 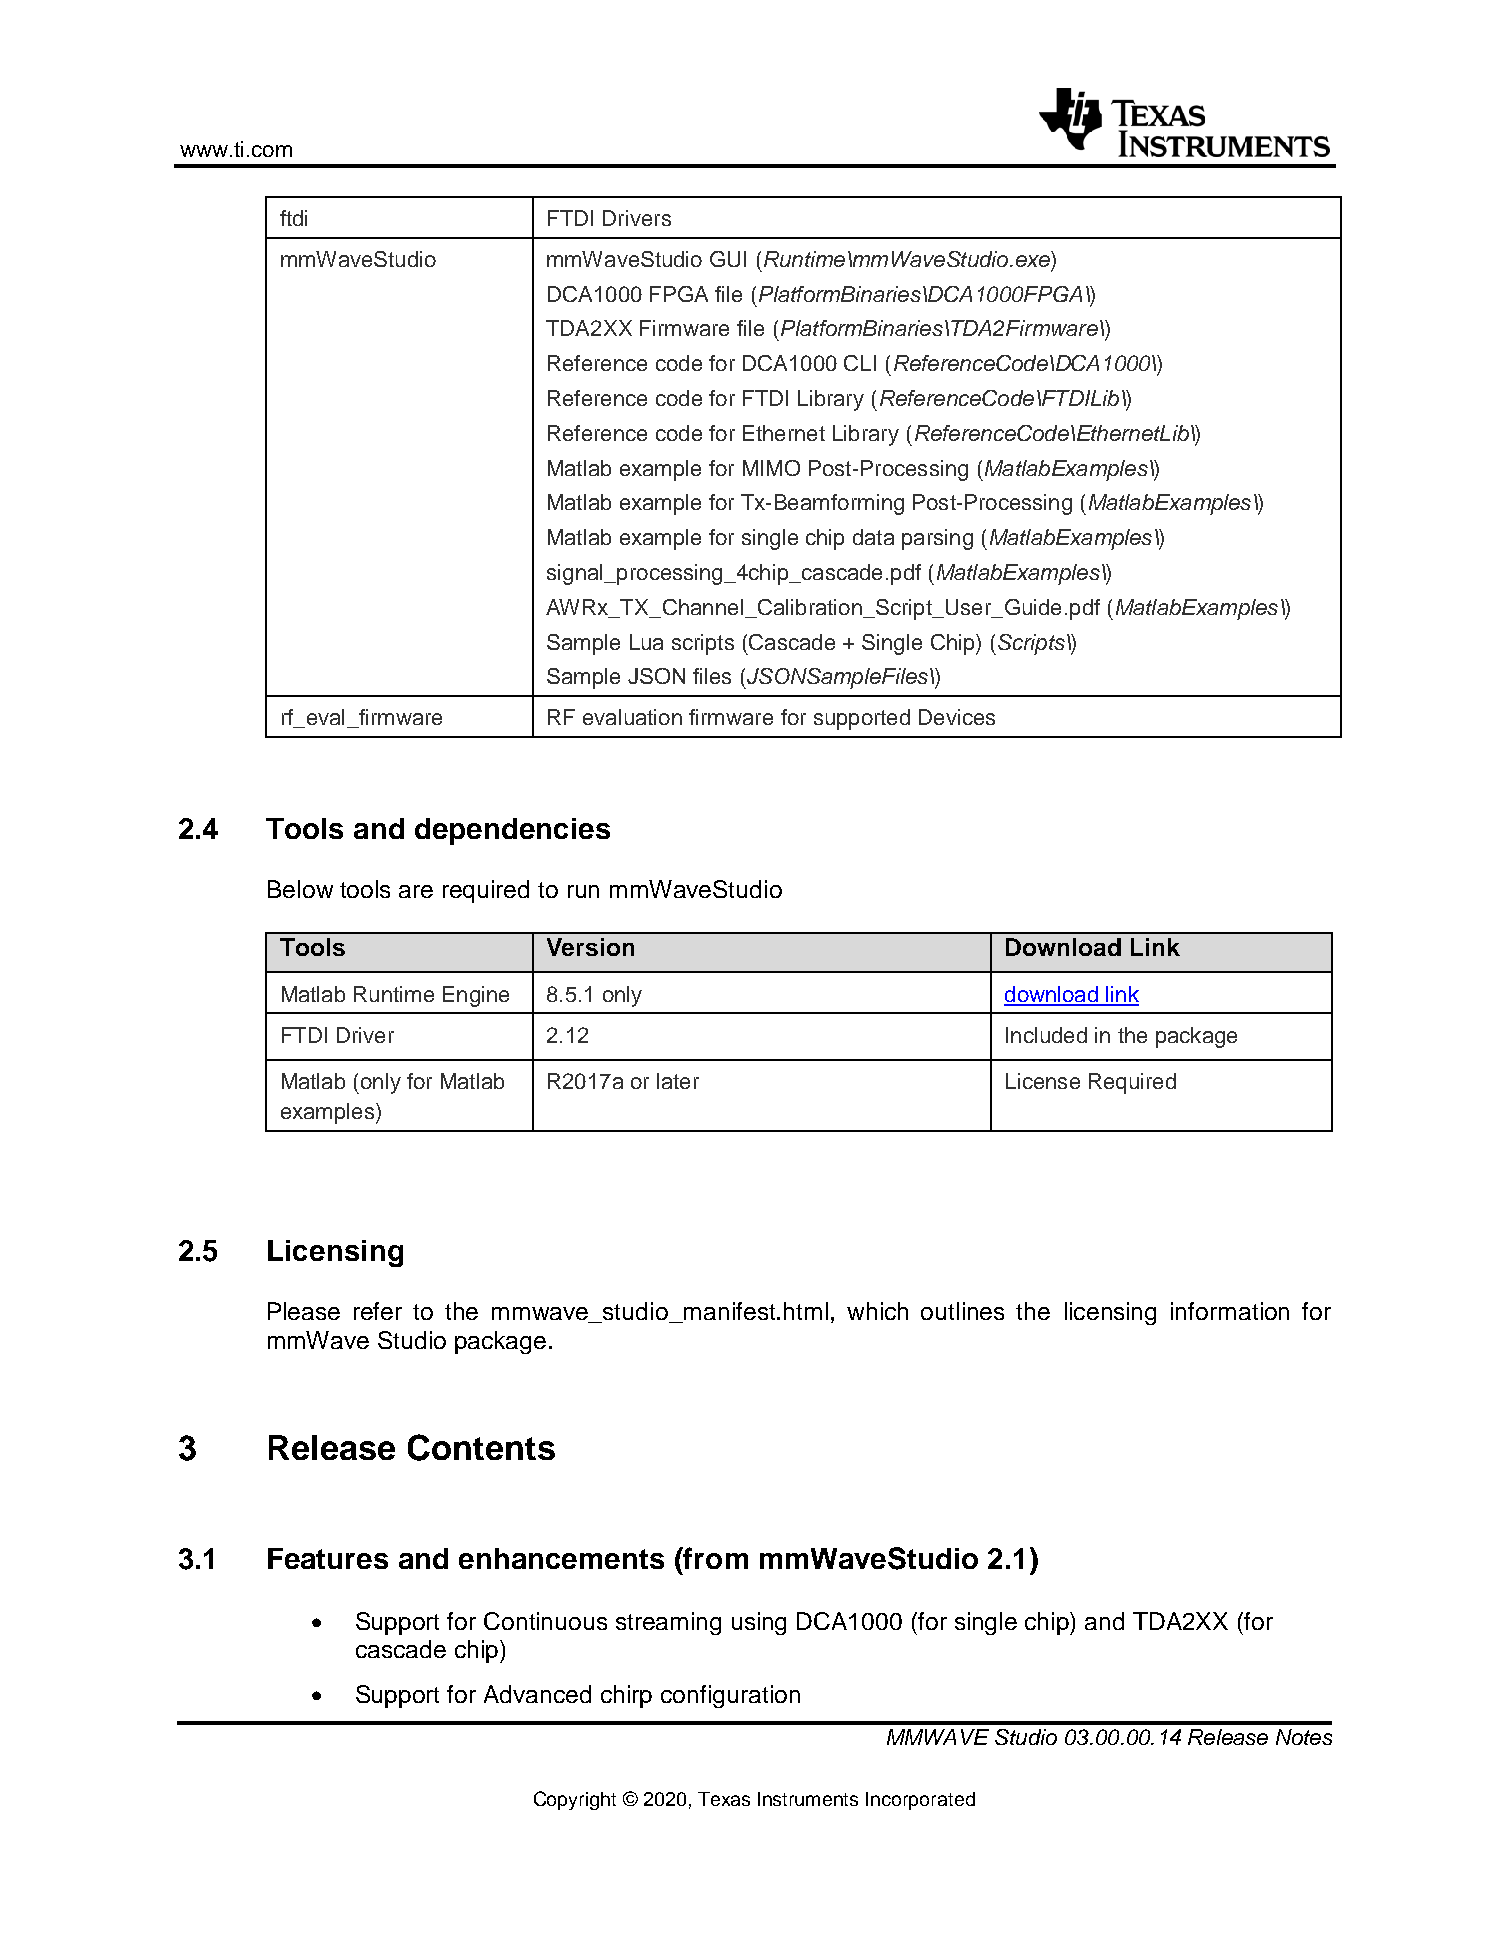 I want to click on which, so click(x=877, y=1311).
